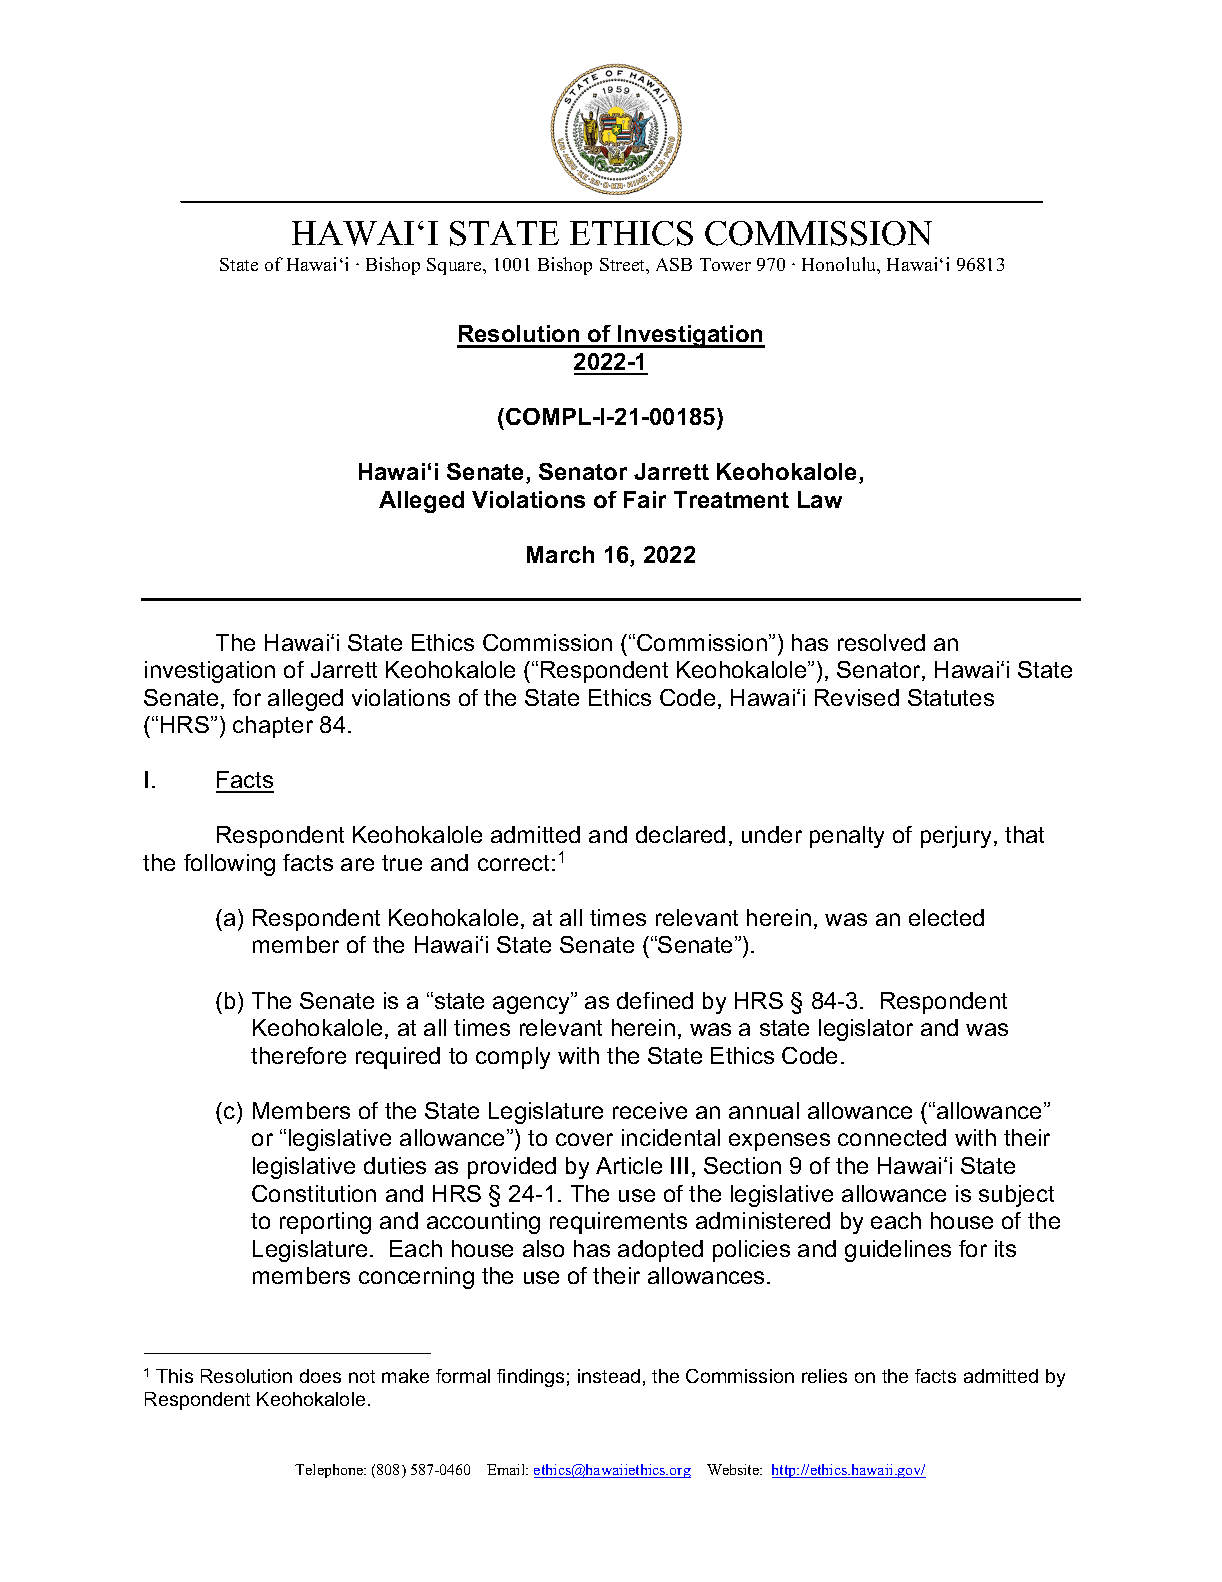 This screenshot has width=1222, height=1582. Describe the element at coordinates (455, 266) in the screenshot. I see `Square` at that location.
